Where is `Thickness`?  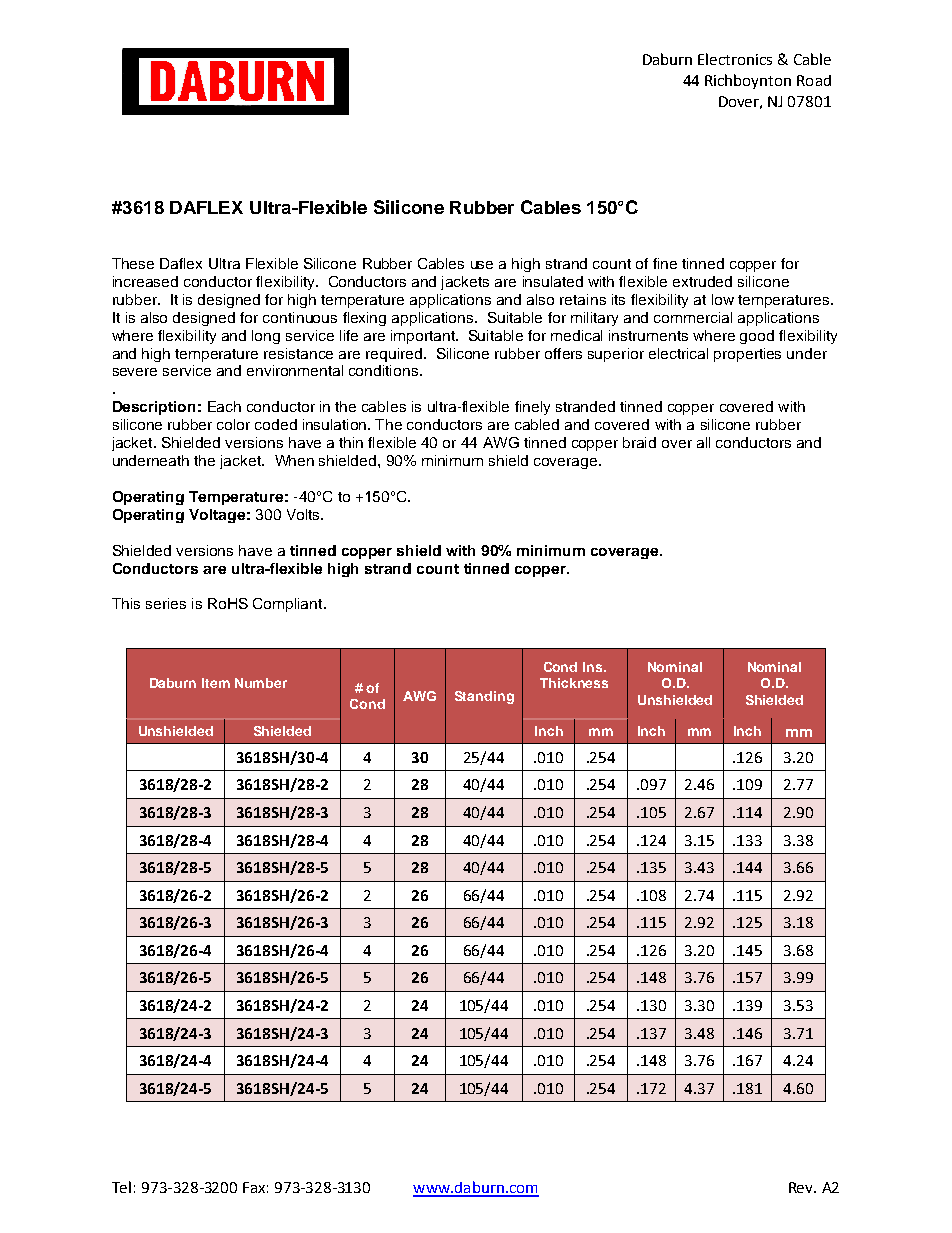
Thickness is located at coordinates (574, 683).
